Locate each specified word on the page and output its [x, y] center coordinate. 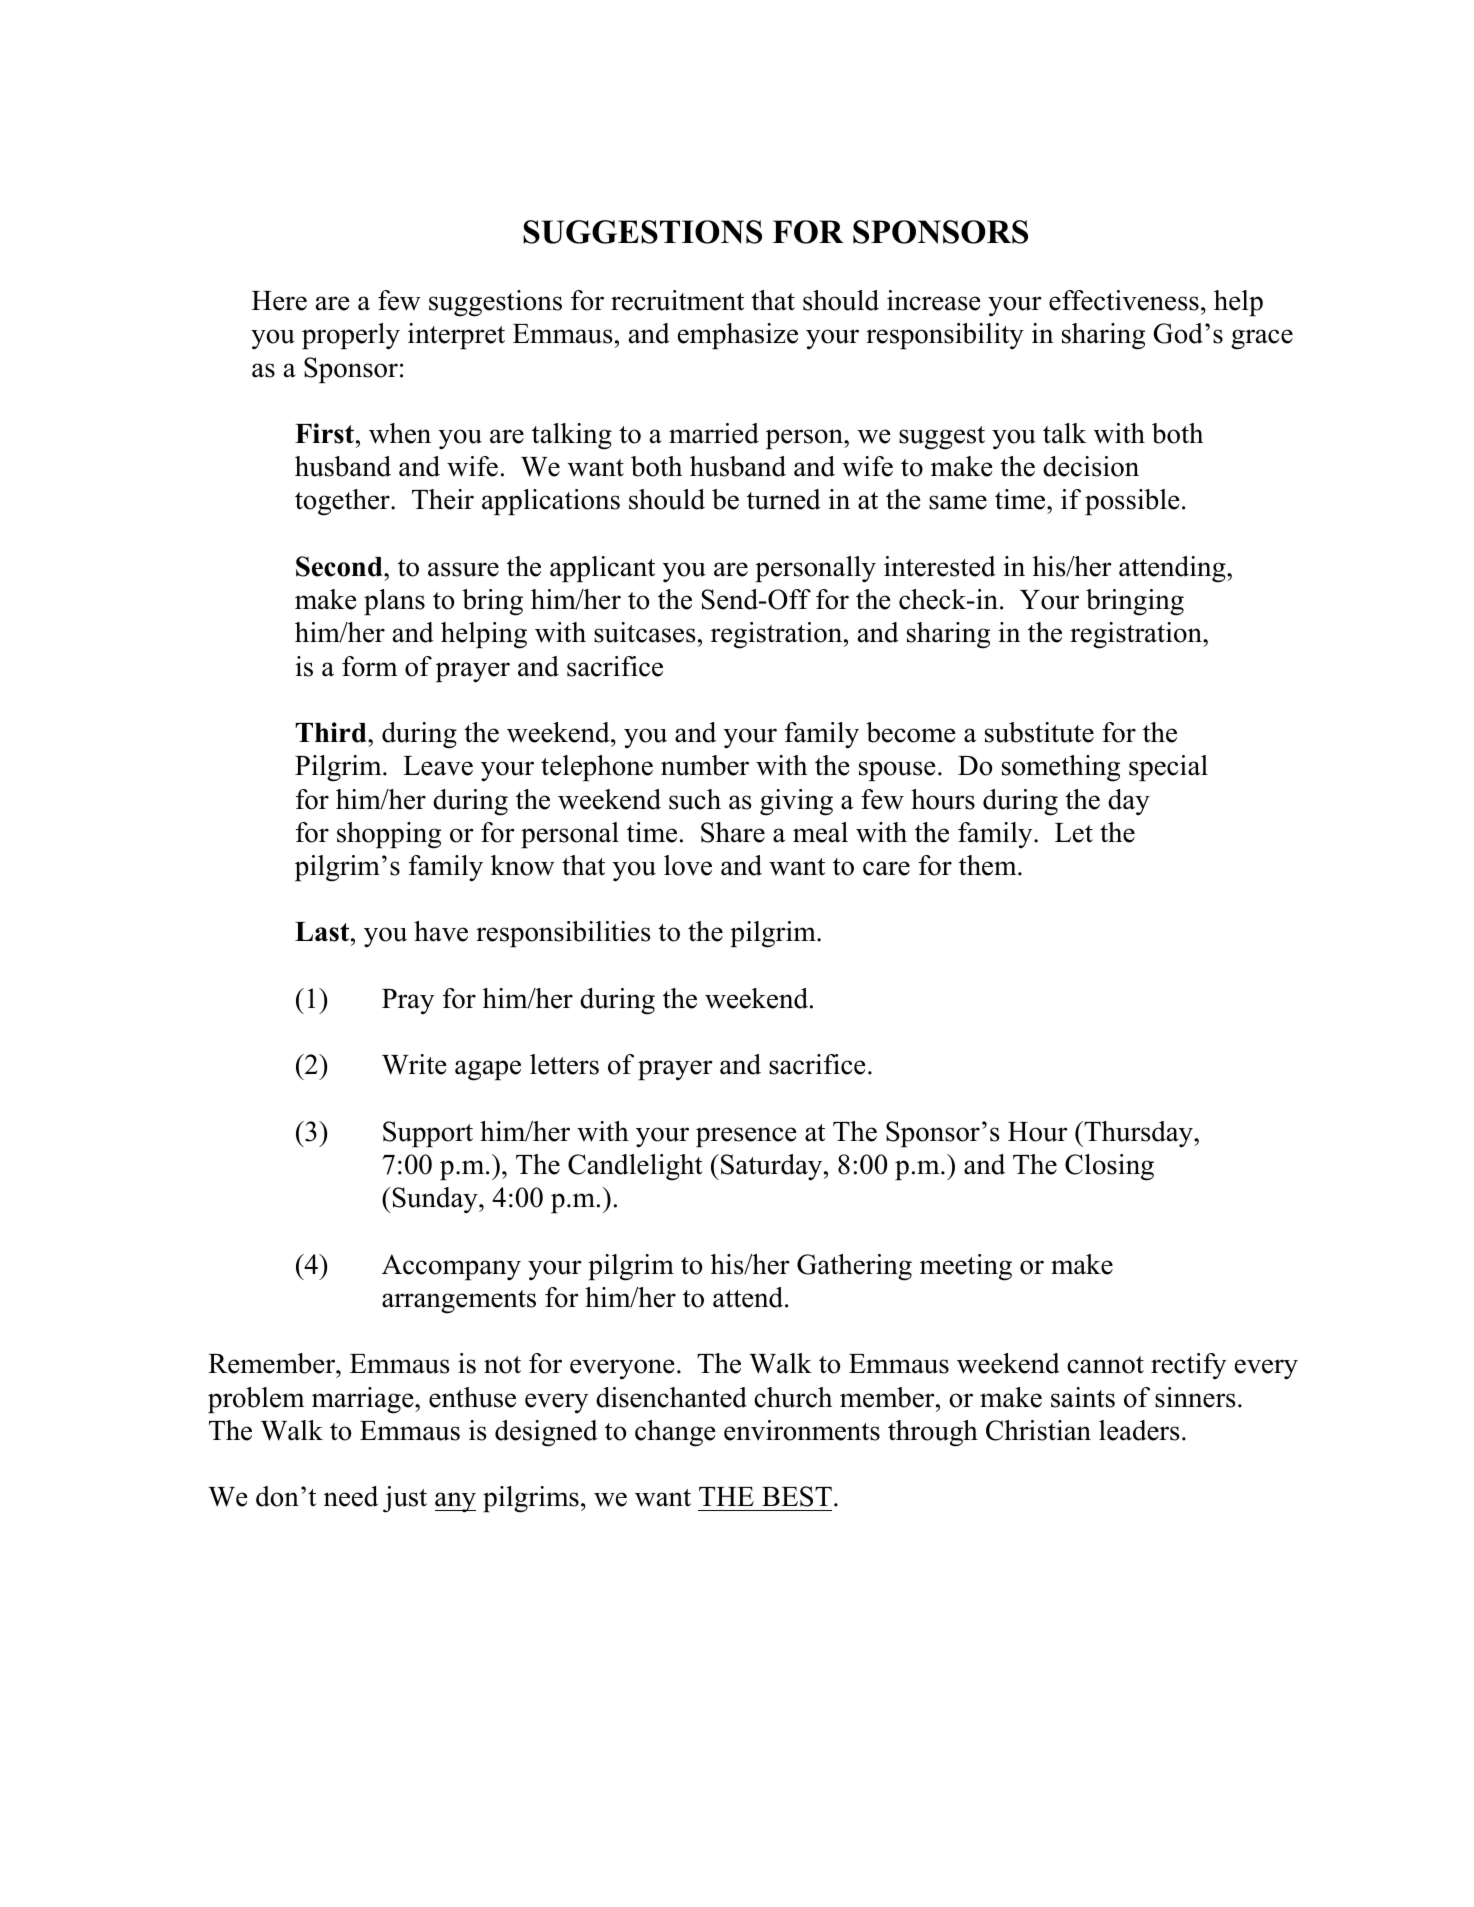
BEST [797, 1496]
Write [414, 1064]
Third [332, 732]
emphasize [738, 336]
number [705, 765]
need [351, 1496]
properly [351, 336]
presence [746, 1137]
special [1168, 768]
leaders [1139, 1430]
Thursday [1138, 1134]
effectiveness [1124, 300]
